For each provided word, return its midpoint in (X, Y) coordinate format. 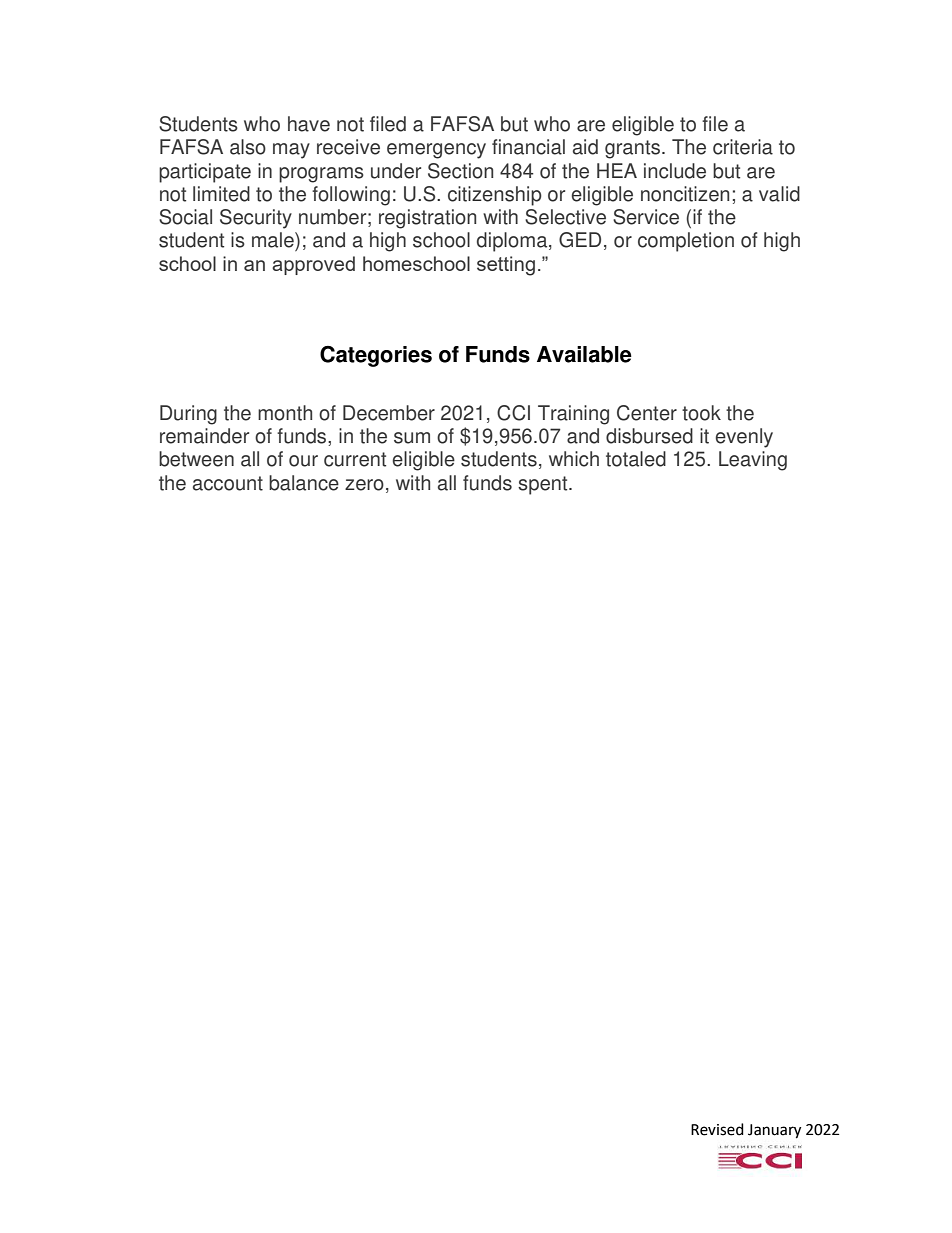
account (228, 483)
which (574, 459)
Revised (717, 1129)
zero (364, 485)
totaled (636, 459)
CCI (513, 413)
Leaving (753, 461)
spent (544, 485)
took (701, 413)
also (248, 147)
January (774, 1131)
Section (460, 171)
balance (304, 483)
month (285, 413)
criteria (743, 147)
